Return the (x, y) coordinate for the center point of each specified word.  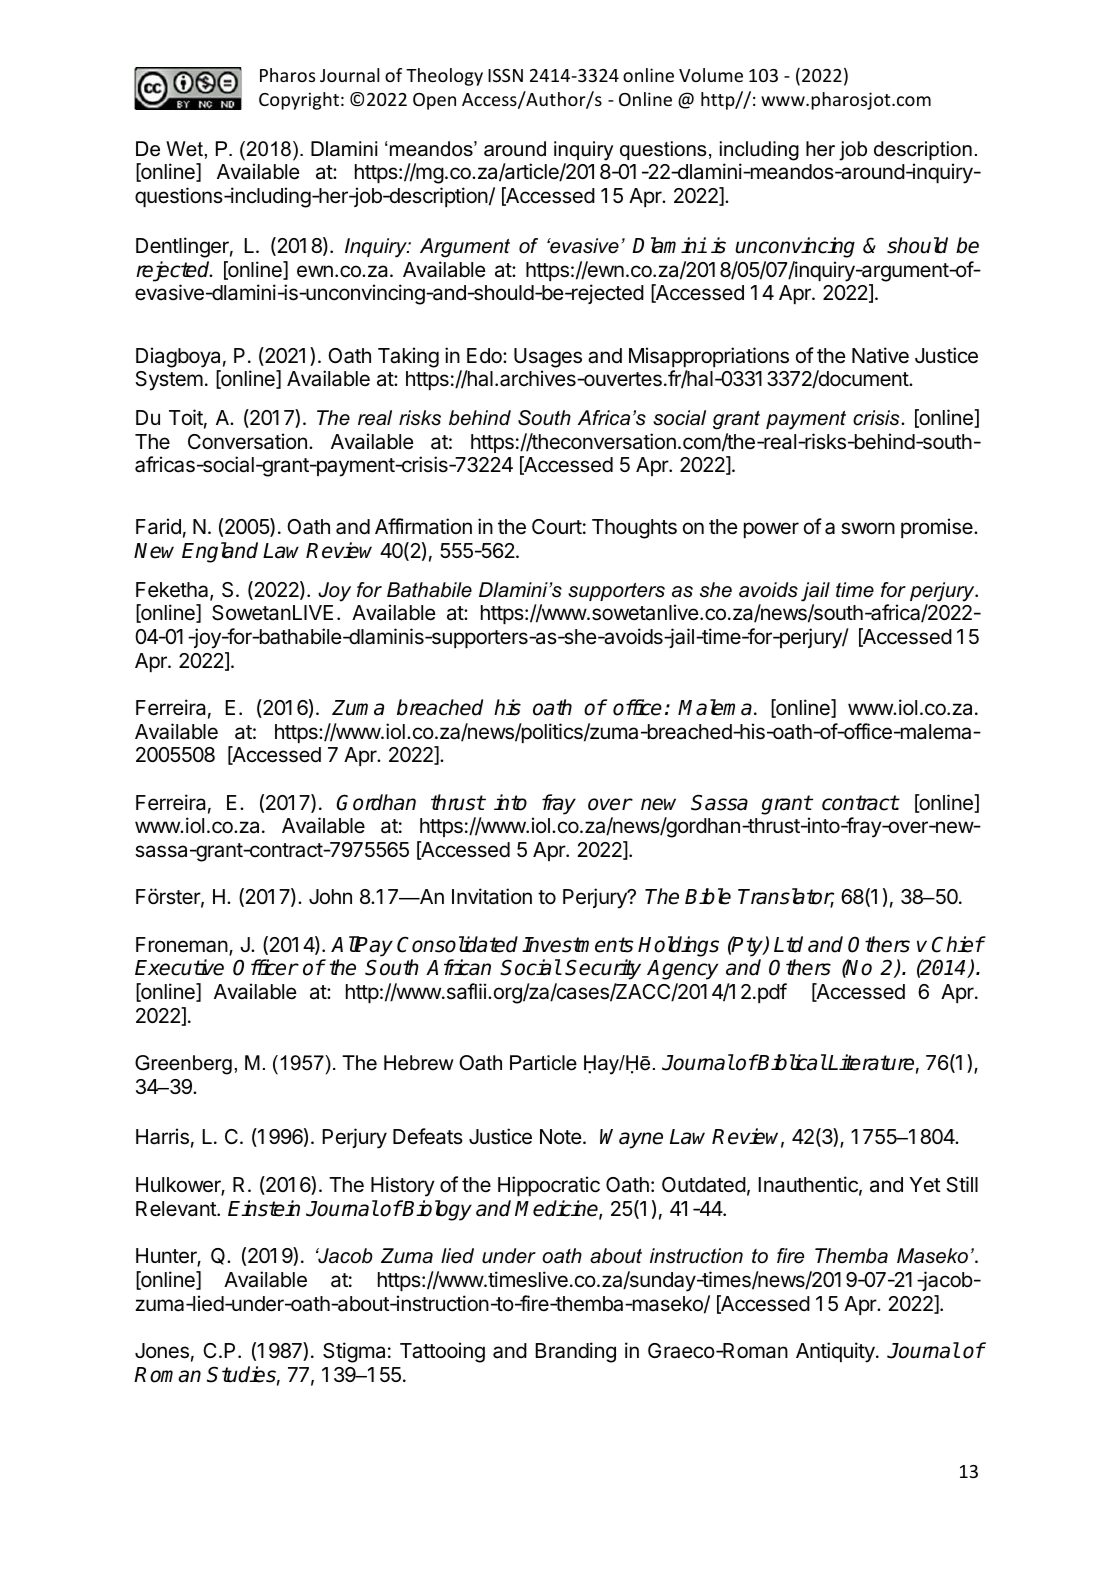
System (169, 381)
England (220, 552)
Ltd (788, 944)
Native (880, 355)
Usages (548, 358)
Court (557, 526)
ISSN (505, 75)
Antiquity (836, 1352)
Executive (179, 967)
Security (603, 969)
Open (434, 101)
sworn (868, 528)
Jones (162, 1351)
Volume (711, 75)
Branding (575, 1352)
